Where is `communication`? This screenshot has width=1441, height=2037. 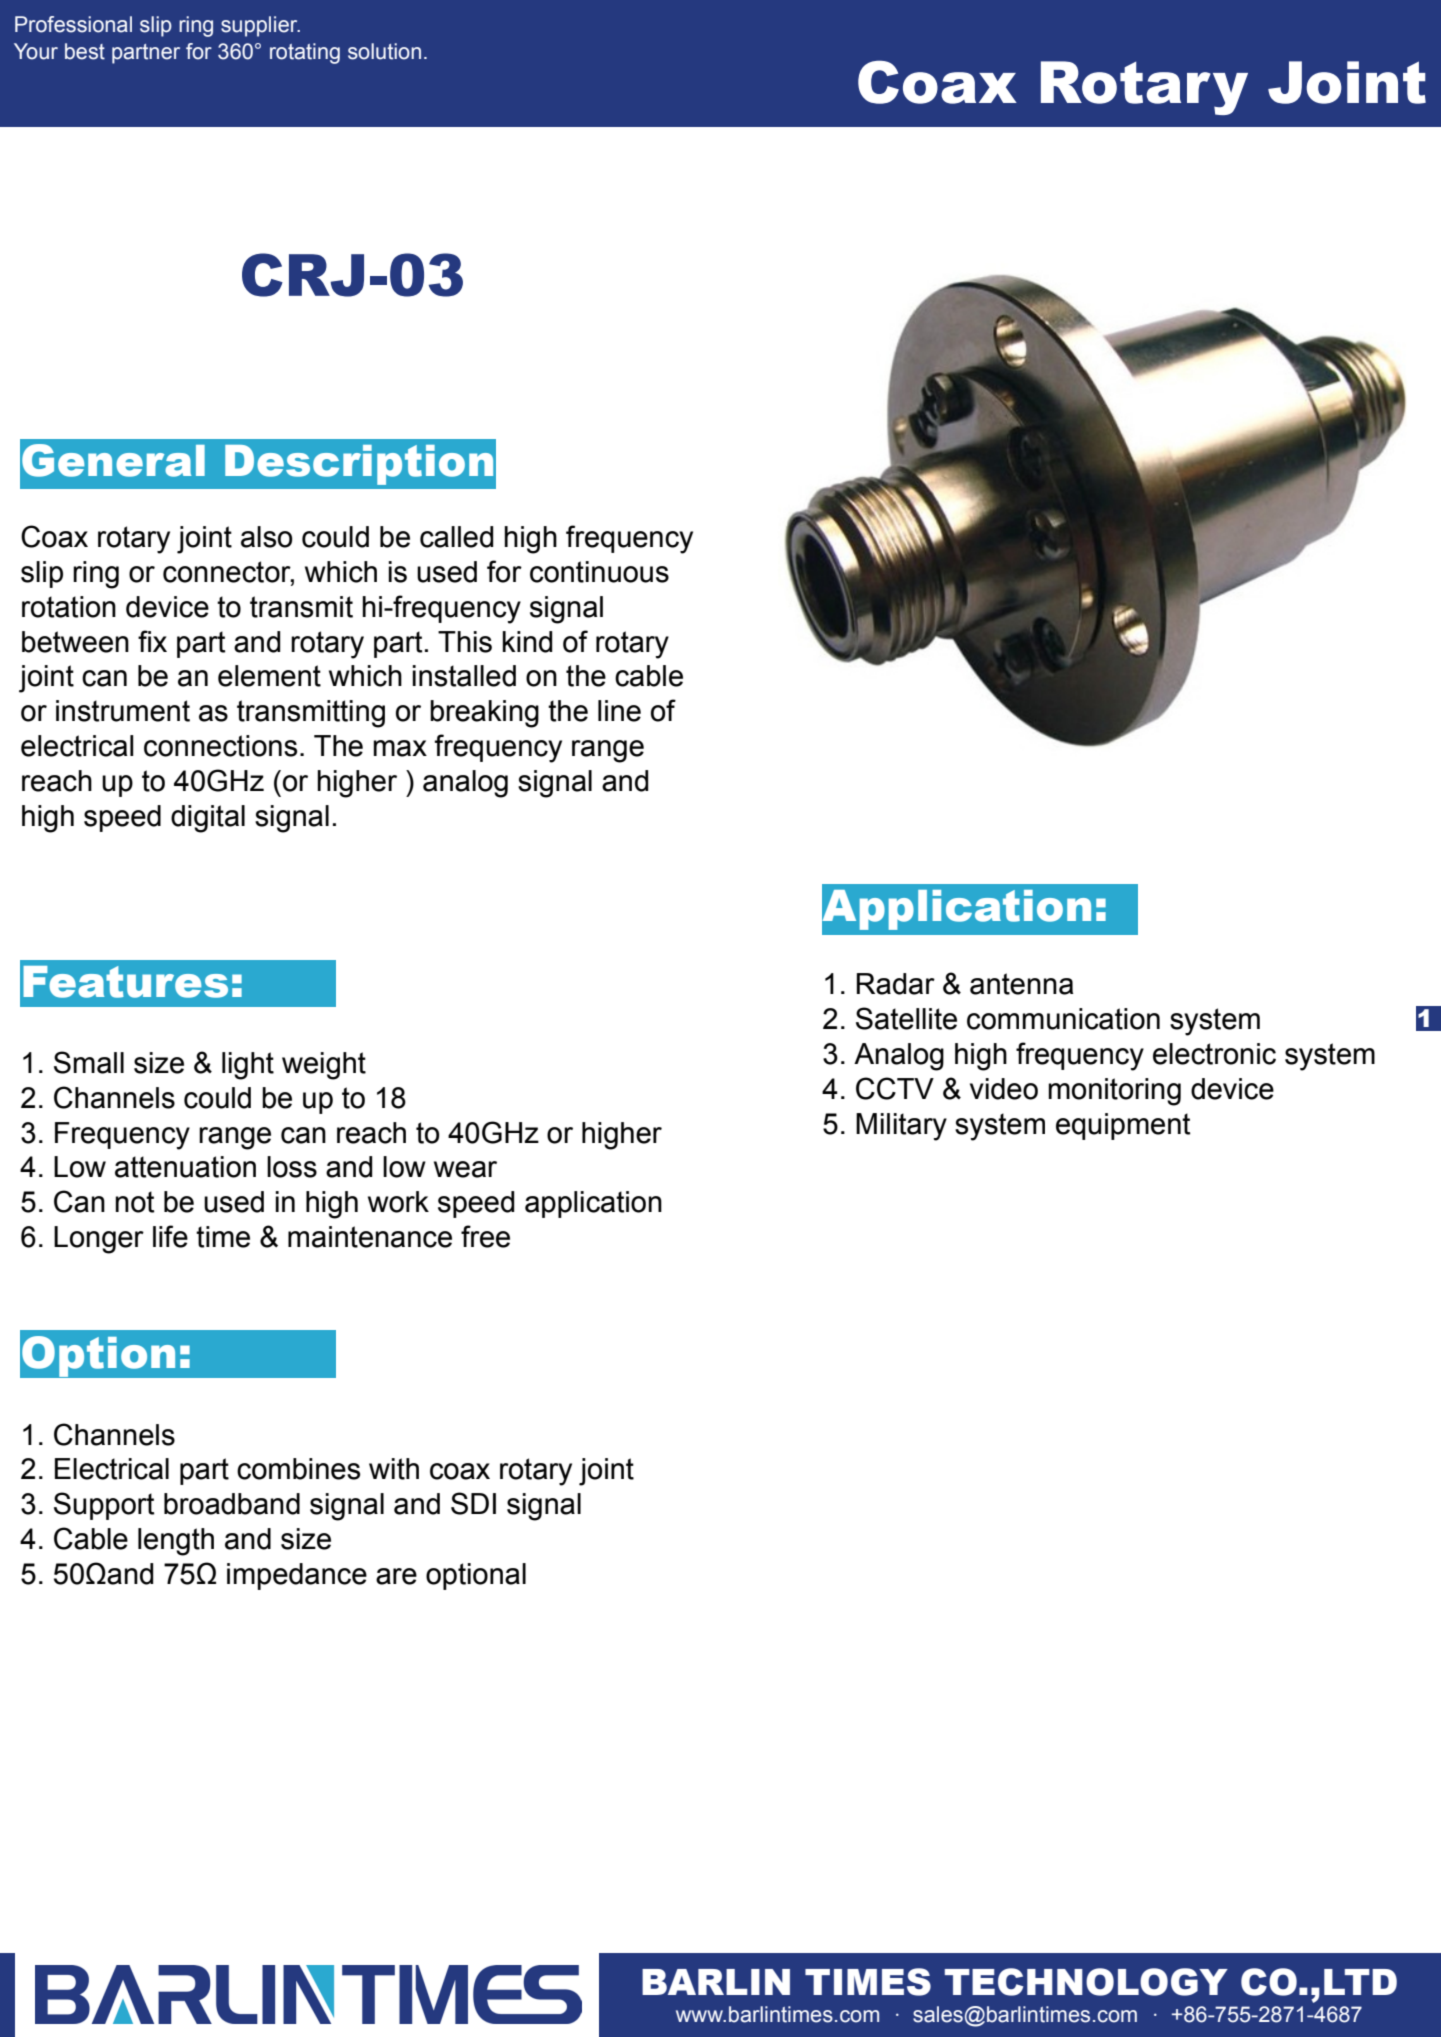 communication is located at coordinates (1063, 1019).
